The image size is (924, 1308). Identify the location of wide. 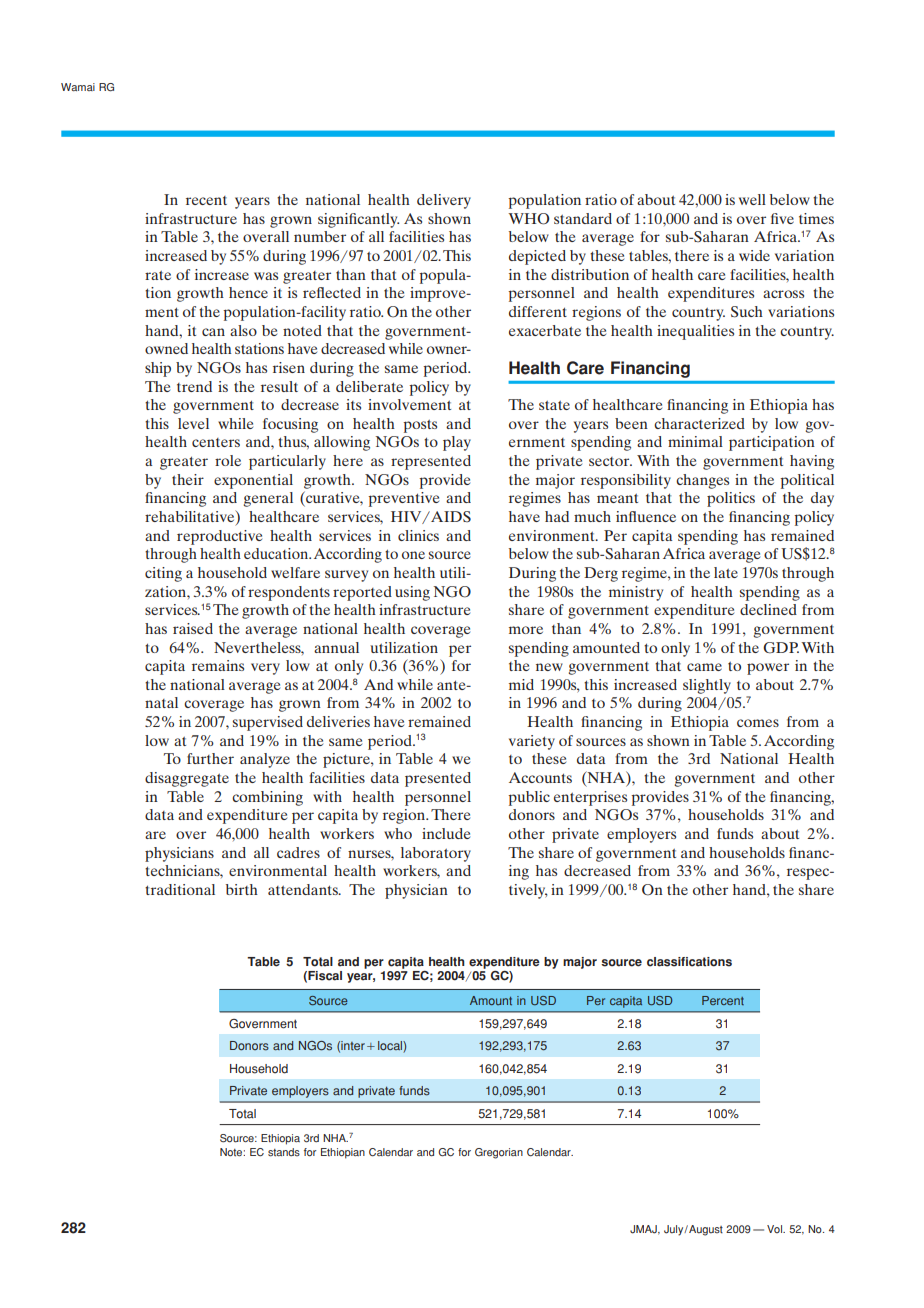
(754, 255).
